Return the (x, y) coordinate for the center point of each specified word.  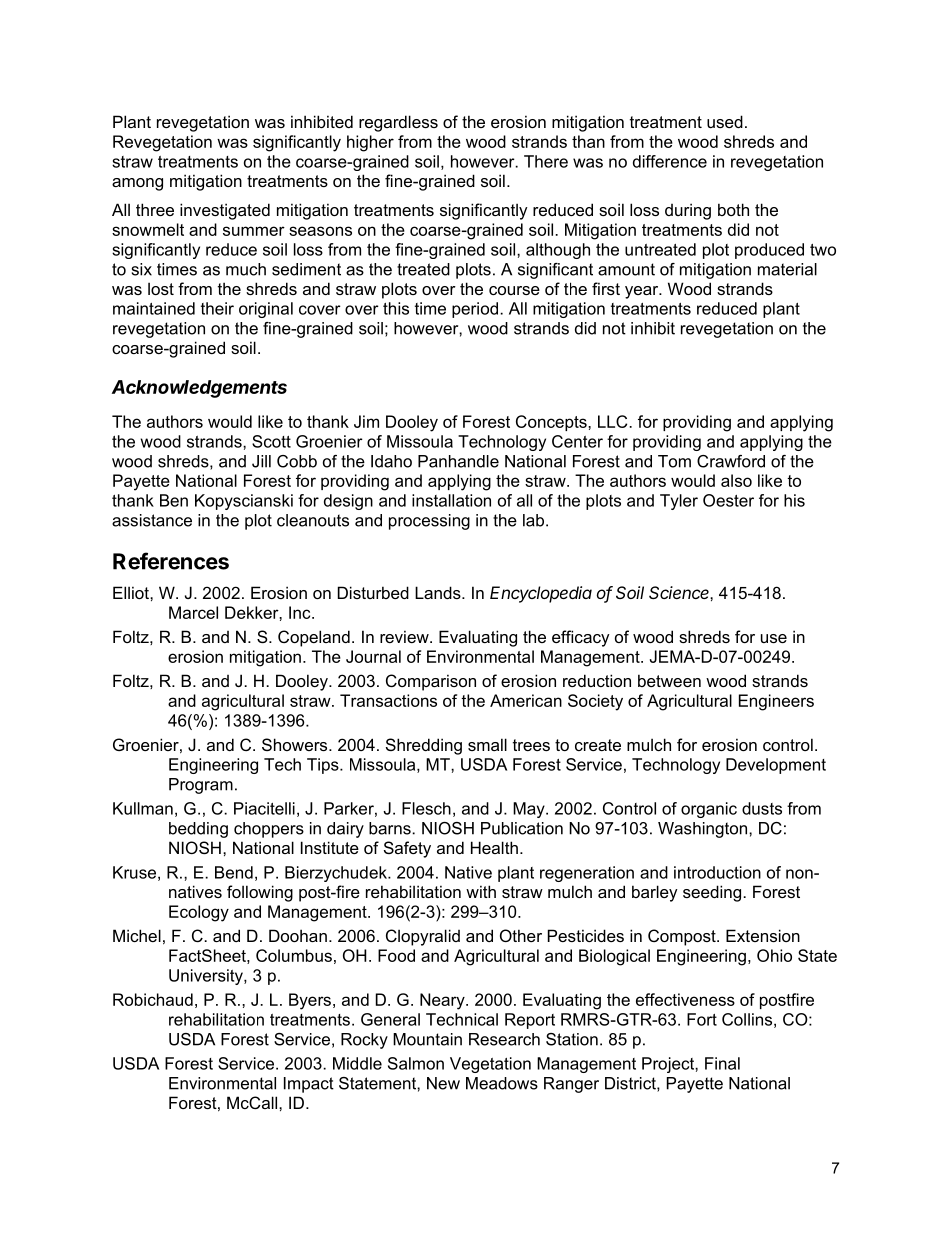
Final (722, 1063)
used (725, 121)
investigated (225, 211)
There (546, 161)
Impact (309, 1085)
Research (504, 1039)
